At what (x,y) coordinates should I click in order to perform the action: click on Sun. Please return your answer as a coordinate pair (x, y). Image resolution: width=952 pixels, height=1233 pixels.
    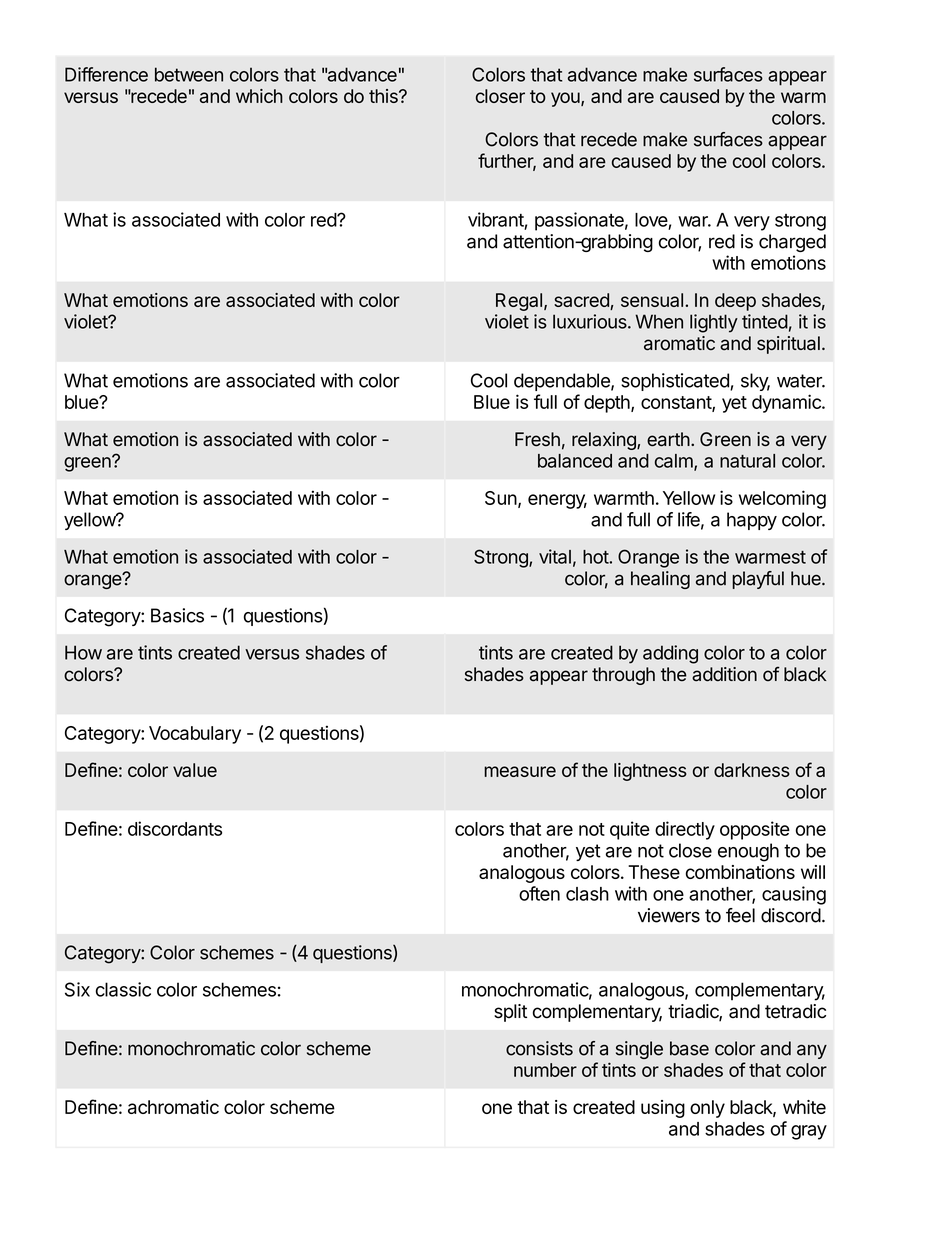
    Looking at the image, I should click on (501, 498).
